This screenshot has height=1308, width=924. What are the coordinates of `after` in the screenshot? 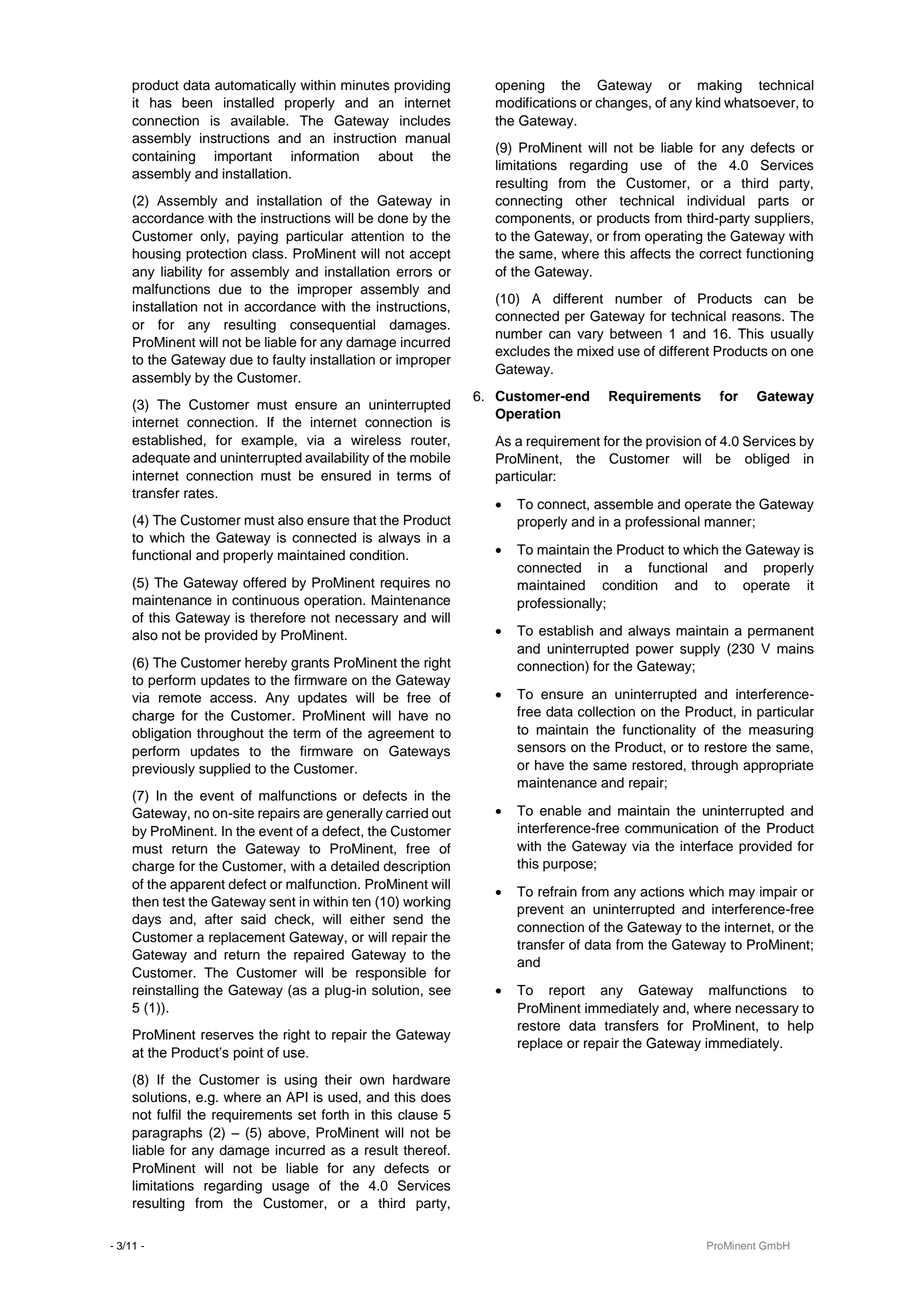 It's located at (219, 919).
